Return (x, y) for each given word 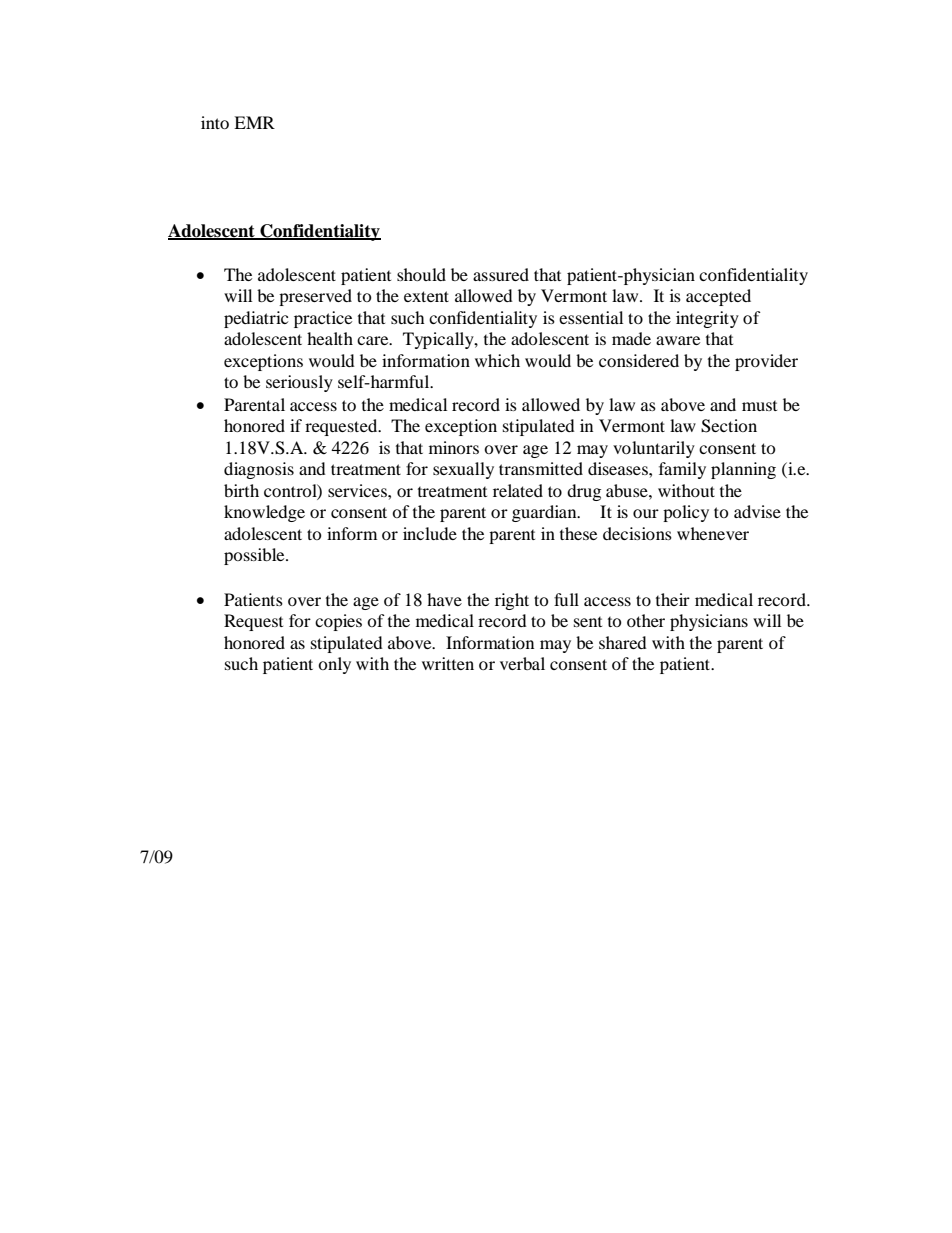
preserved (315, 297)
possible (255, 556)
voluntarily (654, 449)
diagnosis (259, 470)
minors (454, 447)
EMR (254, 122)
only (334, 665)
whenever (713, 533)
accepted (718, 297)
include (430, 533)
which (497, 360)
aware (678, 340)
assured (501, 274)
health (330, 338)
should (421, 274)
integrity (707, 319)
